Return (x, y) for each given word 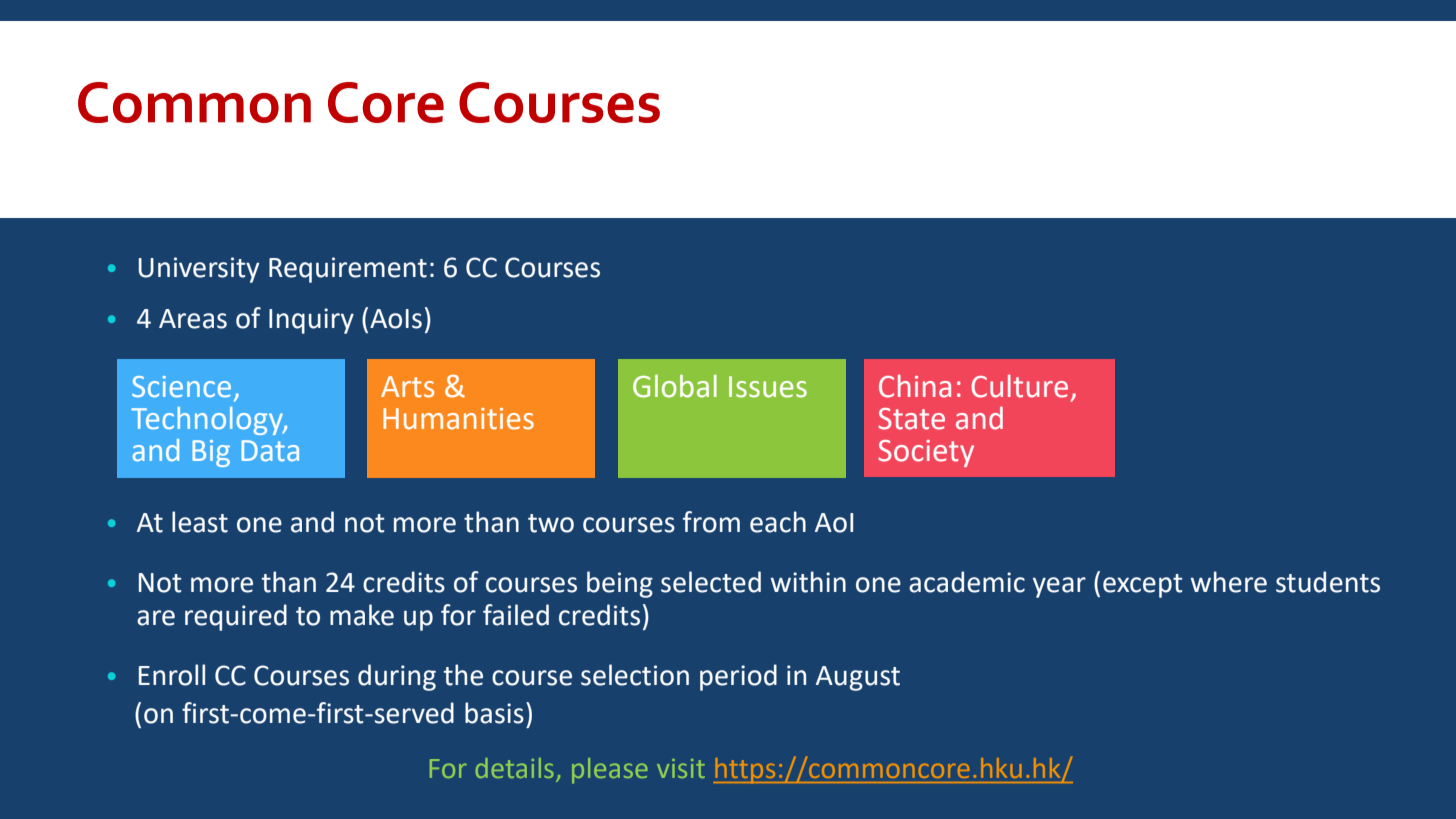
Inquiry (311, 321)
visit (681, 768)
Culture (1019, 386)
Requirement (348, 270)
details (515, 768)
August (858, 678)
